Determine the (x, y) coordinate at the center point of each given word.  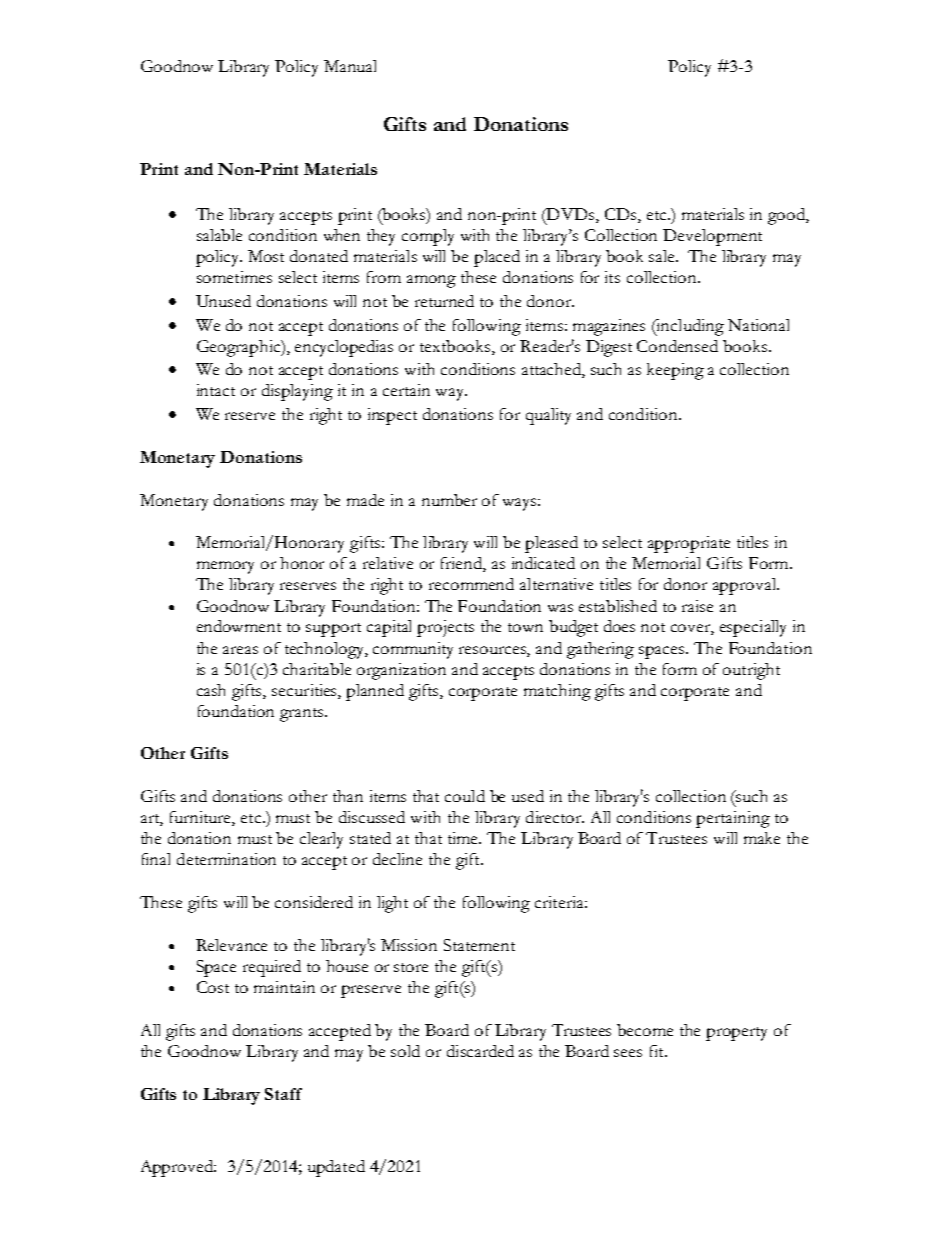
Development (712, 237)
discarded (480, 1051)
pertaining (733, 819)
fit (658, 1051)
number (449, 500)
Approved (178, 1168)
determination (226, 859)
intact (216, 390)
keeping (675, 371)
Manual (350, 66)
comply (428, 237)
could (465, 796)
